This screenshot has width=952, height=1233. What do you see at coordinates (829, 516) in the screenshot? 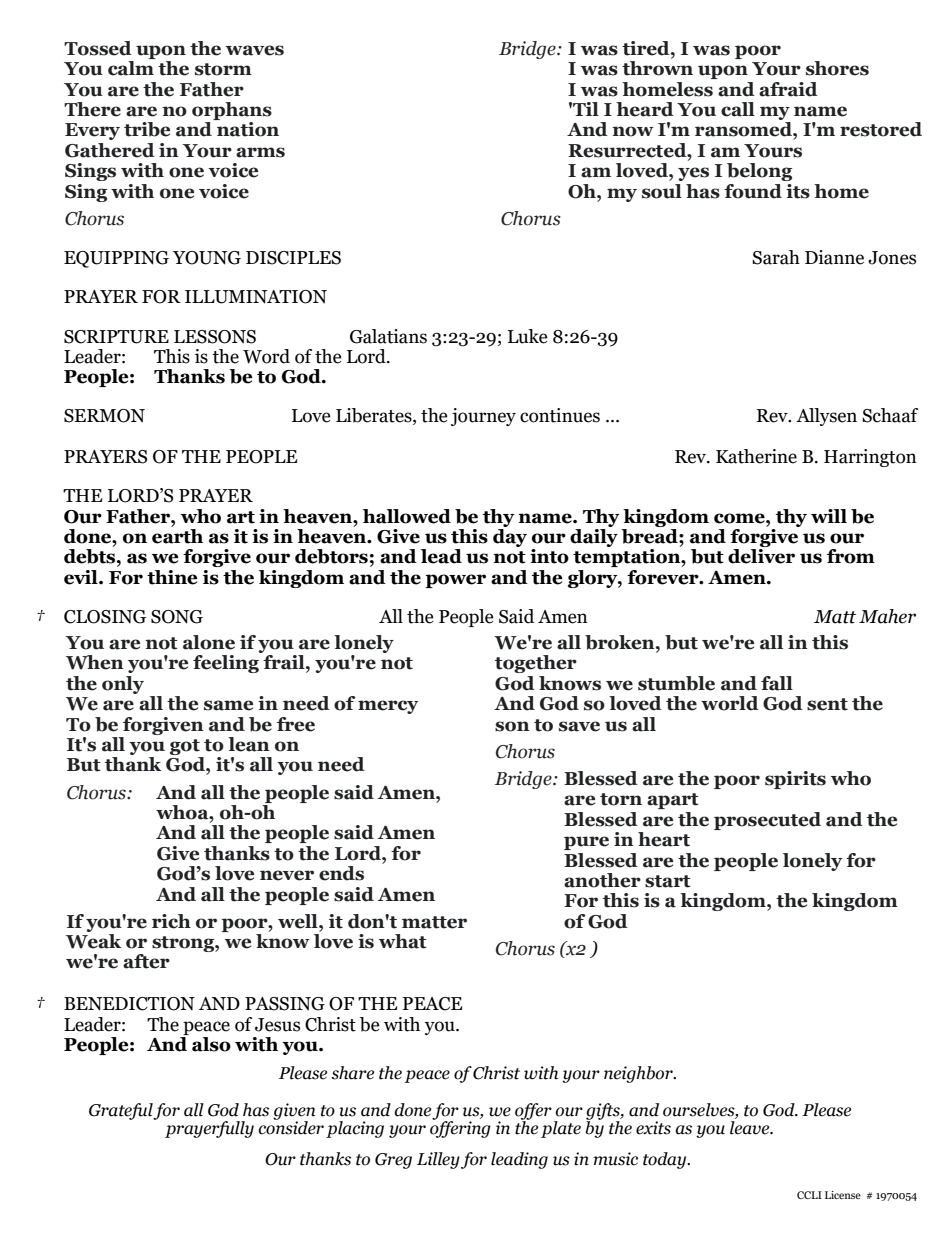
I see `will` at bounding box center [829, 516].
